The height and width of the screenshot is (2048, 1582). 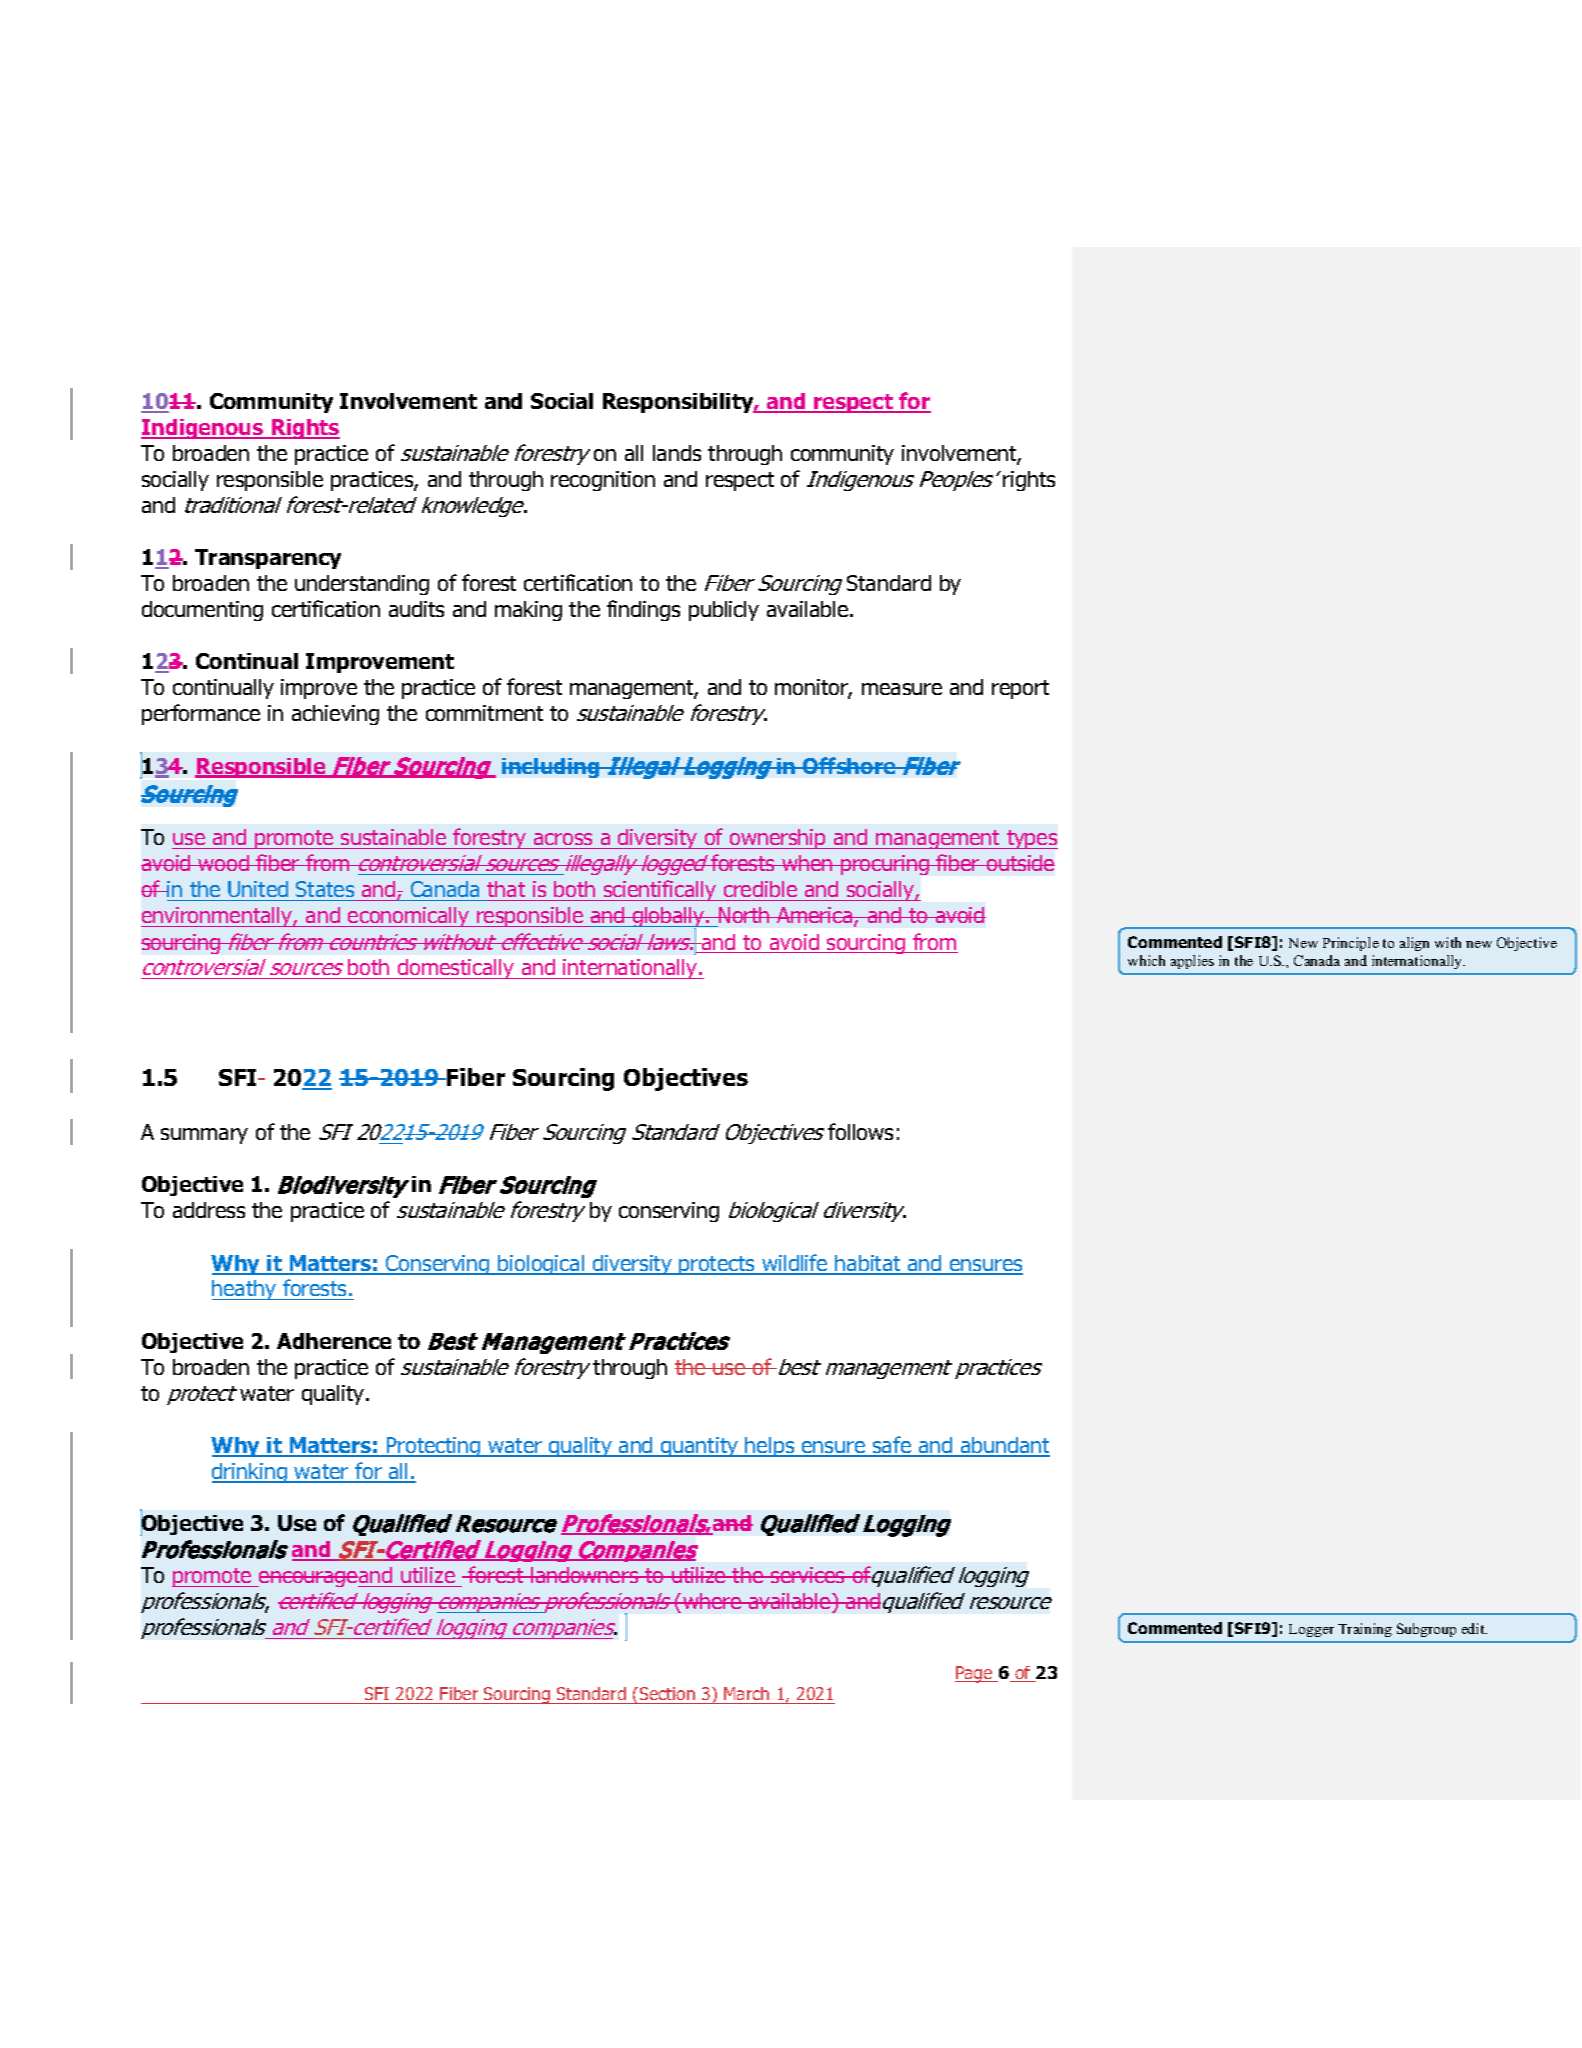 What do you see at coordinates (1004, 1446) in the screenshot?
I see `abundant` at bounding box center [1004, 1446].
